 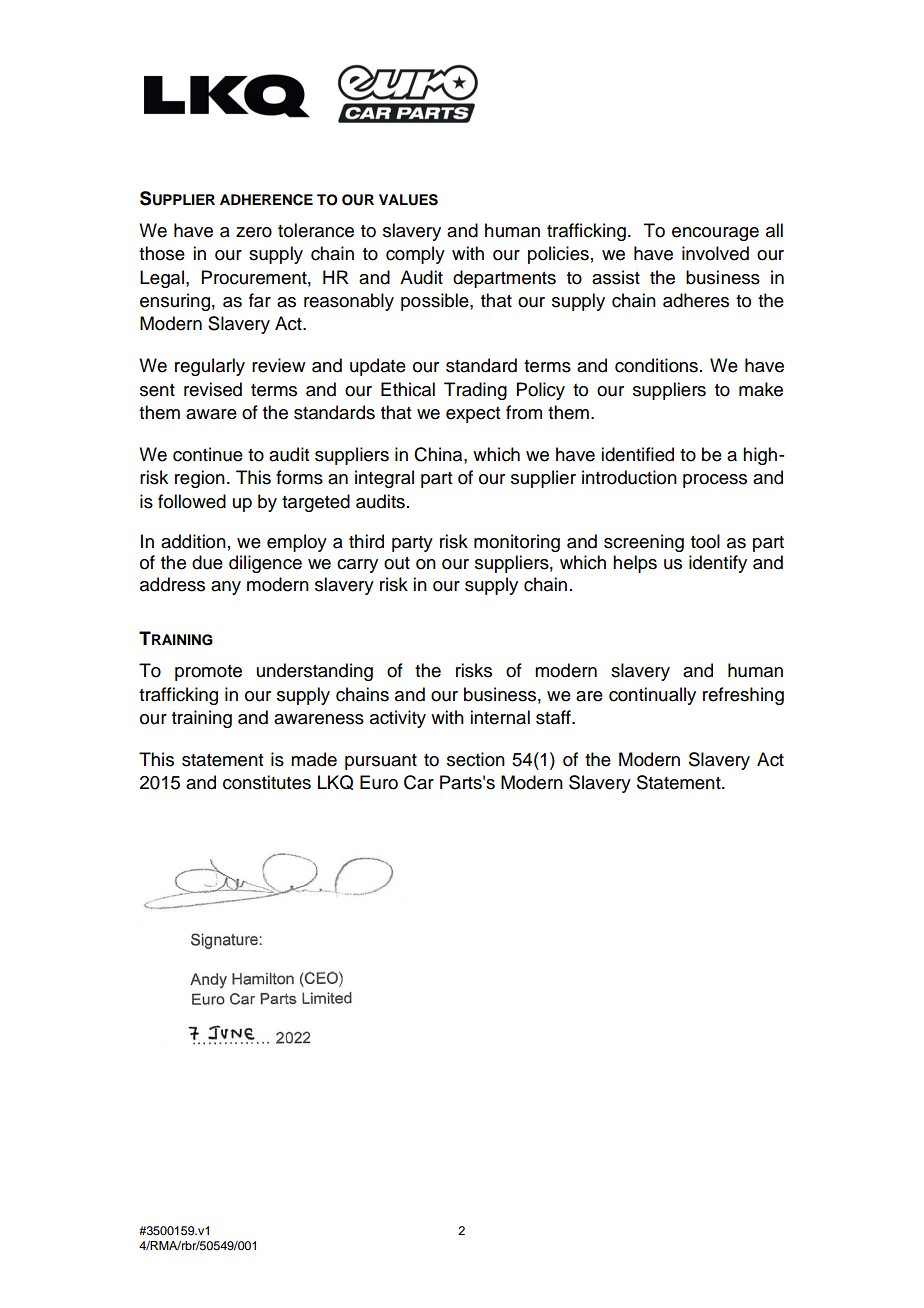 I want to click on far, so click(x=260, y=300).
